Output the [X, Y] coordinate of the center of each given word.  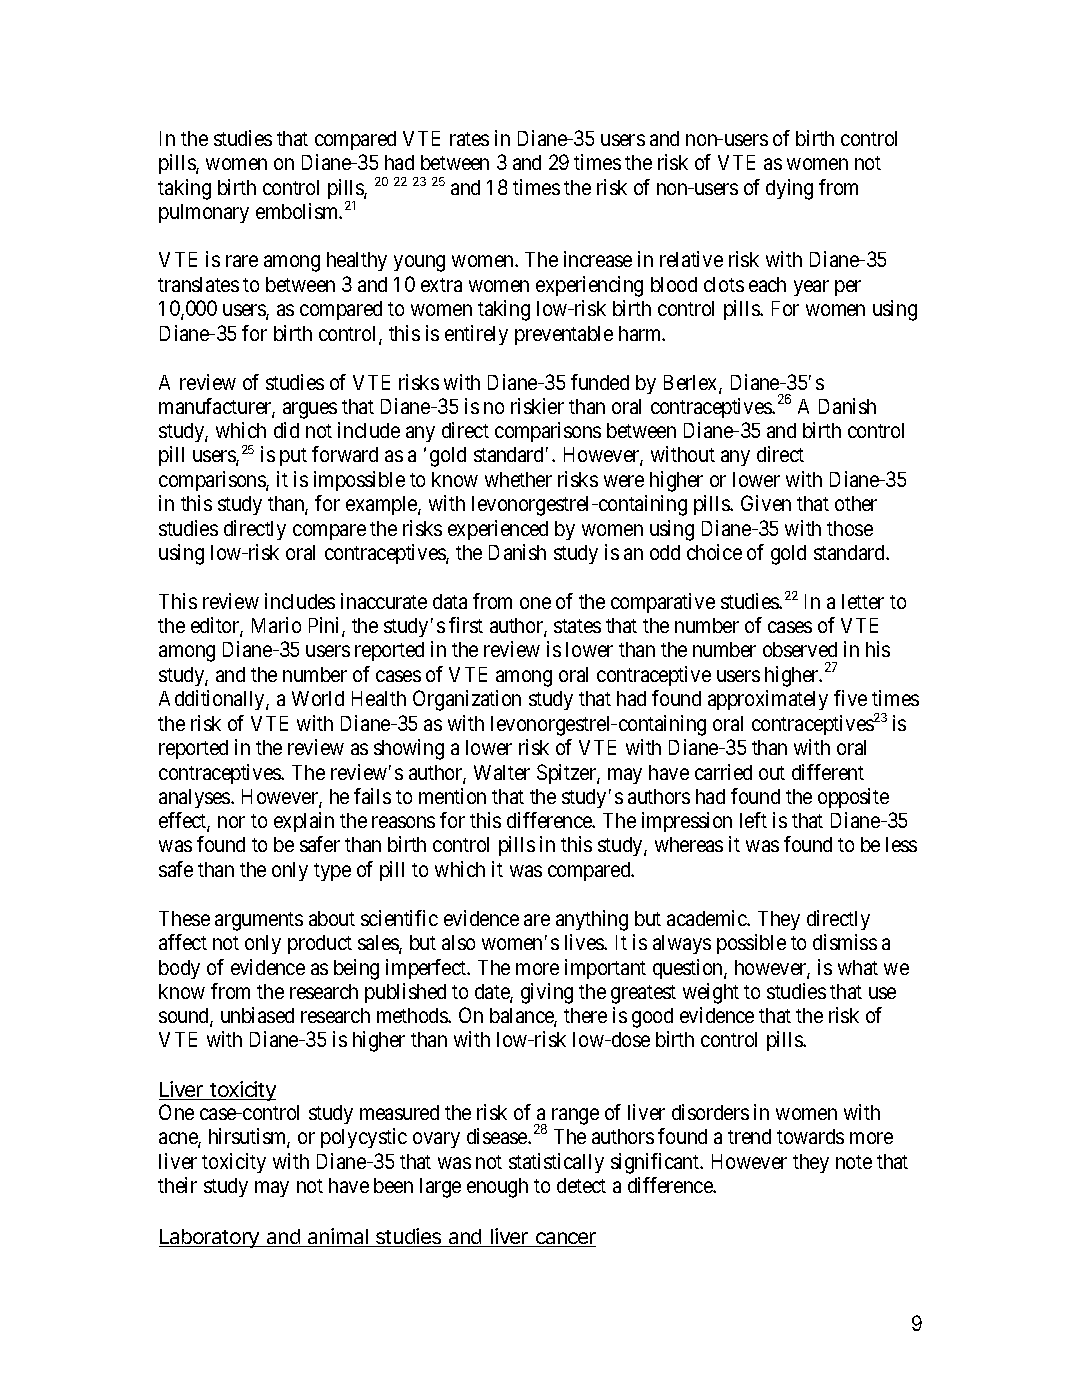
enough [497, 1188]
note [854, 1162]
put [293, 457]
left [753, 820]
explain [304, 822]
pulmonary [204, 213]
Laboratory [210, 1238]
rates [469, 139]
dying [789, 189]
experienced [498, 530]
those [850, 528]
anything [592, 920]
